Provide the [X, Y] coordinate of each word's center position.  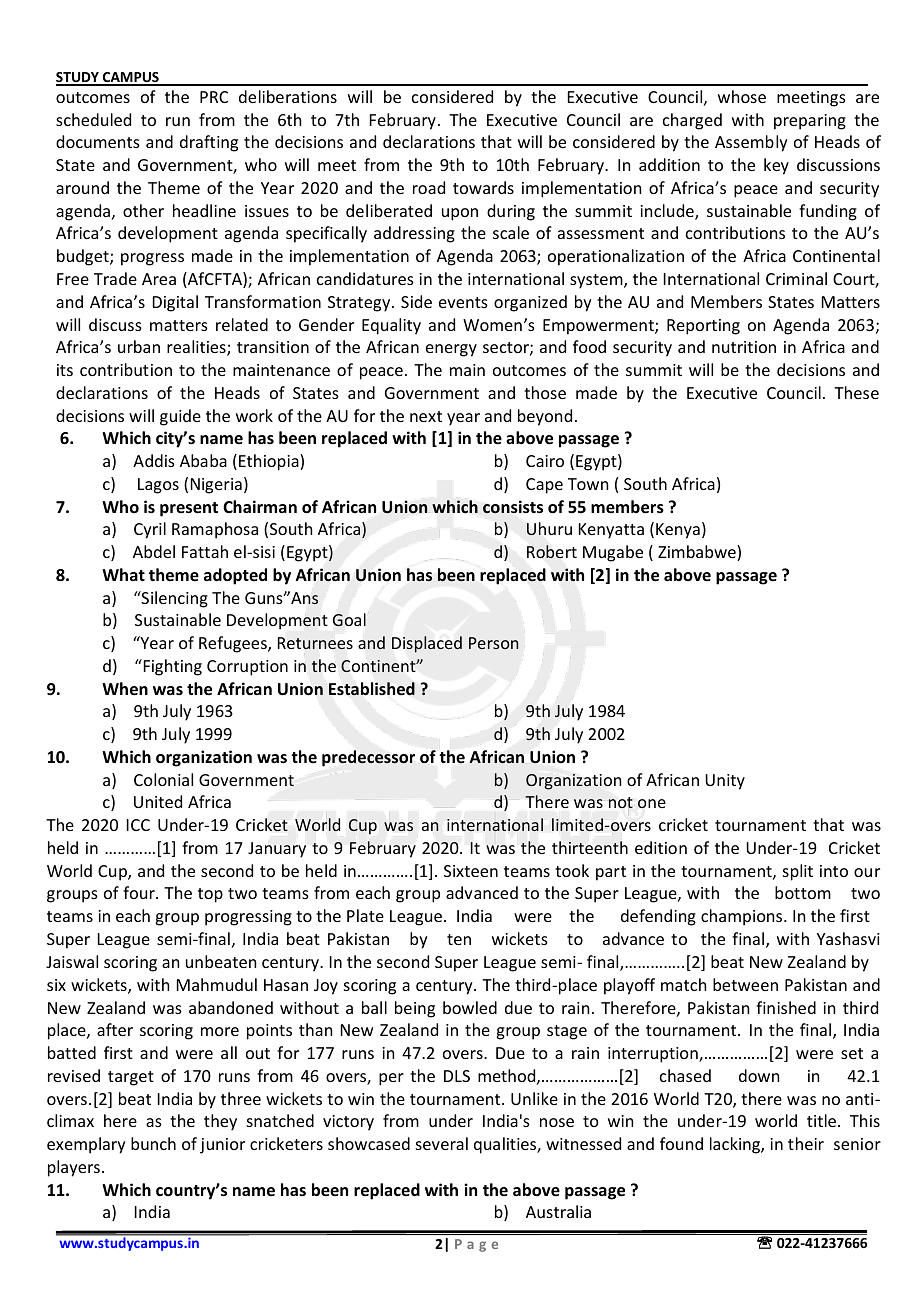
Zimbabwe [698, 553]
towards [483, 187]
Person [493, 643]
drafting [209, 143]
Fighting [171, 667]
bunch [153, 1143]
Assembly [751, 143]
